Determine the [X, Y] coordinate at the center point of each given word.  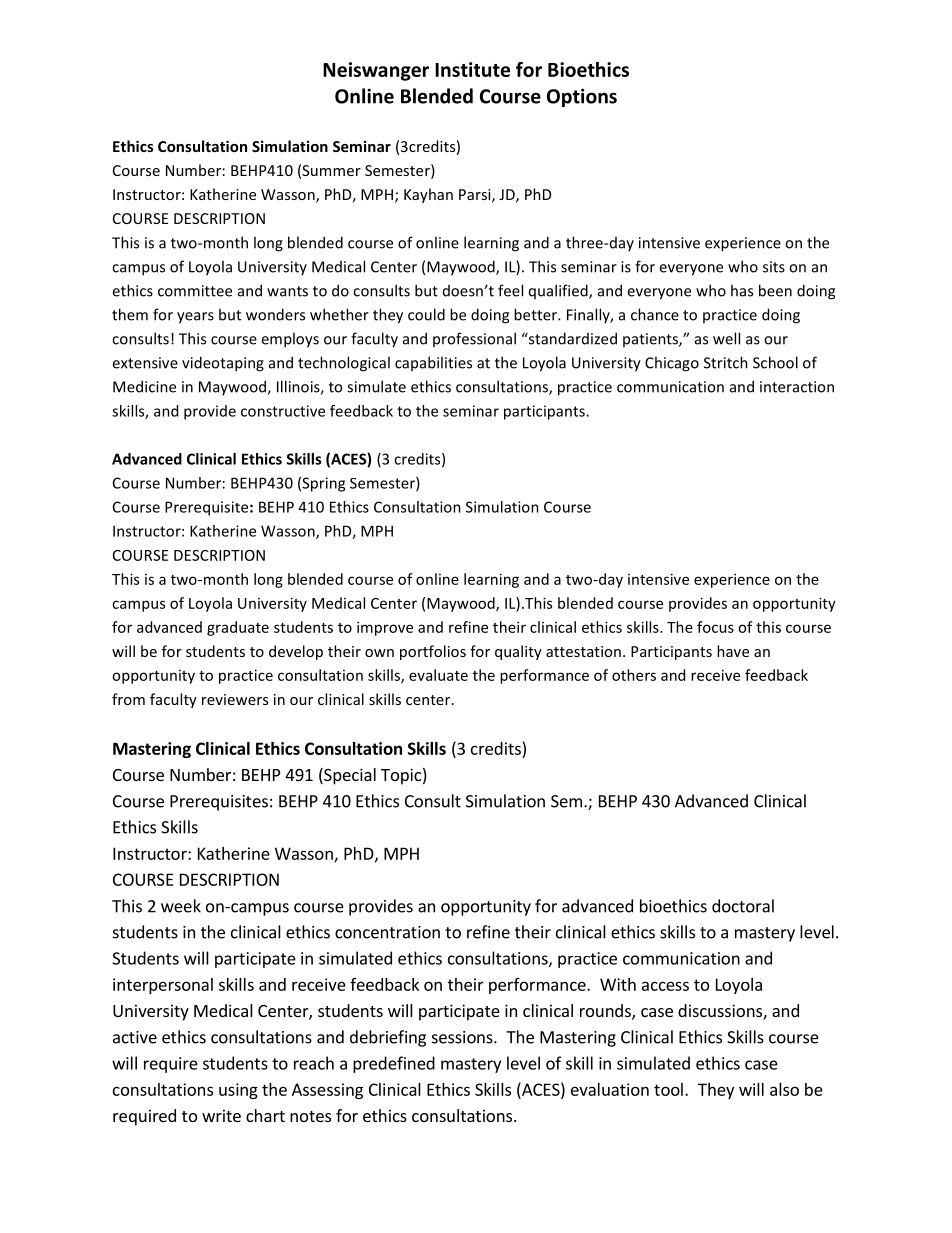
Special [349, 776]
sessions [463, 1037]
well [726, 338]
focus [715, 627]
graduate [238, 628]
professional [474, 339]
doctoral [743, 906]
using [238, 1091]
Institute [472, 69]
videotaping [223, 364]
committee [195, 291]
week [181, 906]
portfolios [433, 652]
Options [582, 97]
